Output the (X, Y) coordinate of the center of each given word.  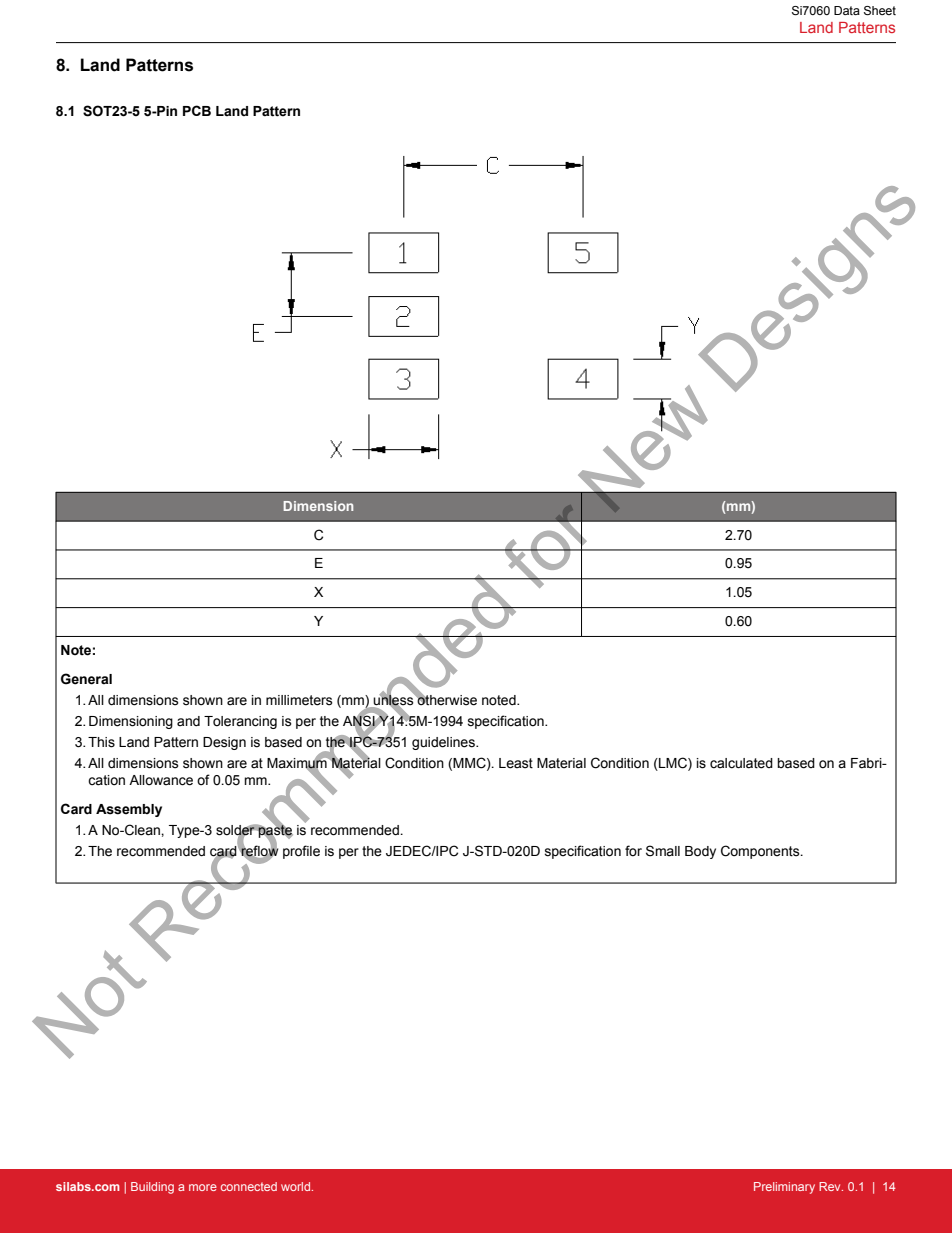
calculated (741, 763)
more (203, 1187)
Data (847, 10)
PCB (197, 110)
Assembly (129, 810)
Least (516, 763)
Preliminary (784, 1188)
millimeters (299, 700)
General (86, 679)
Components (761, 852)
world (297, 1186)
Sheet (880, 10)
